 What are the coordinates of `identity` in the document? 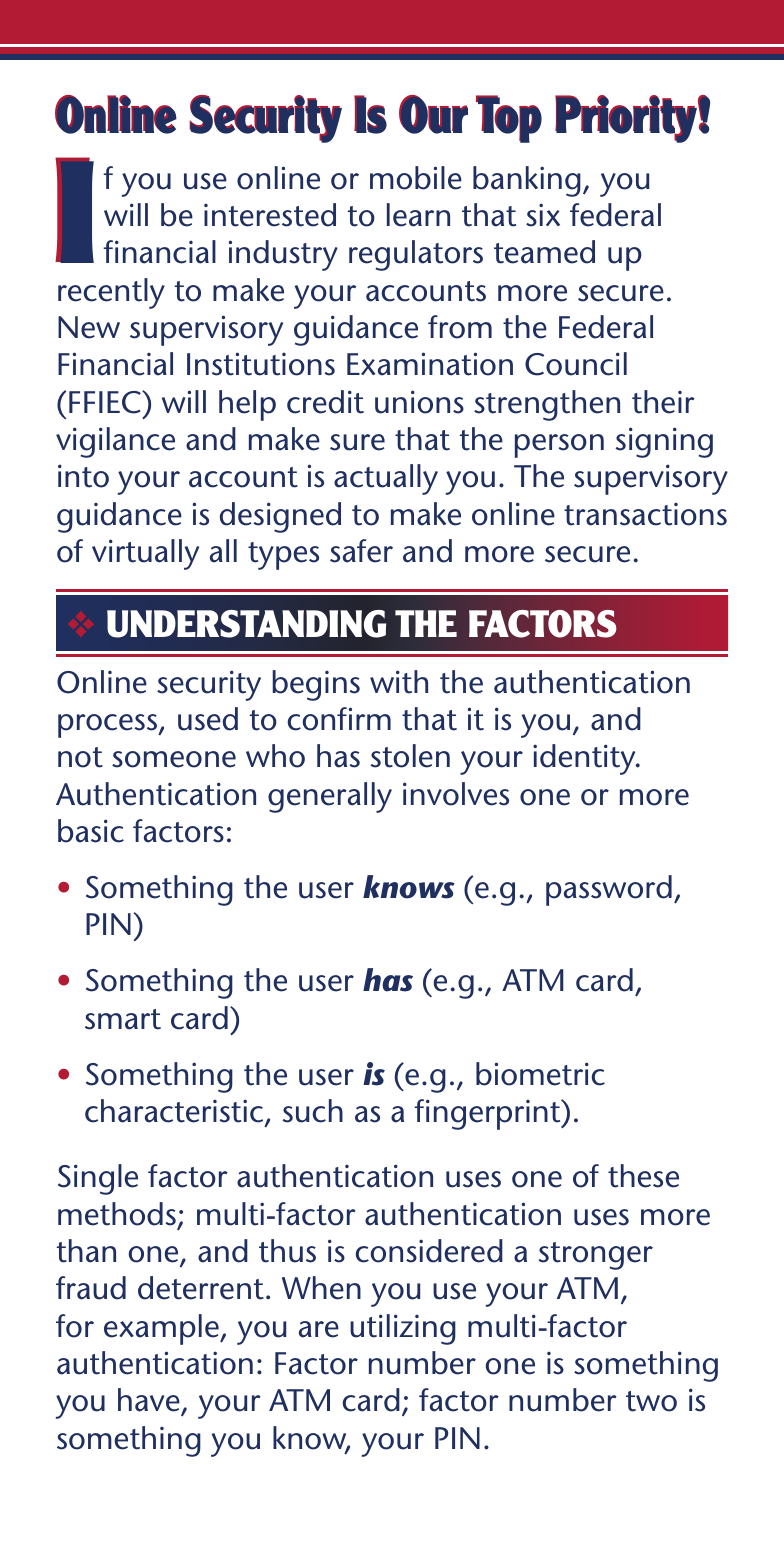 It's located at (585, 759).
